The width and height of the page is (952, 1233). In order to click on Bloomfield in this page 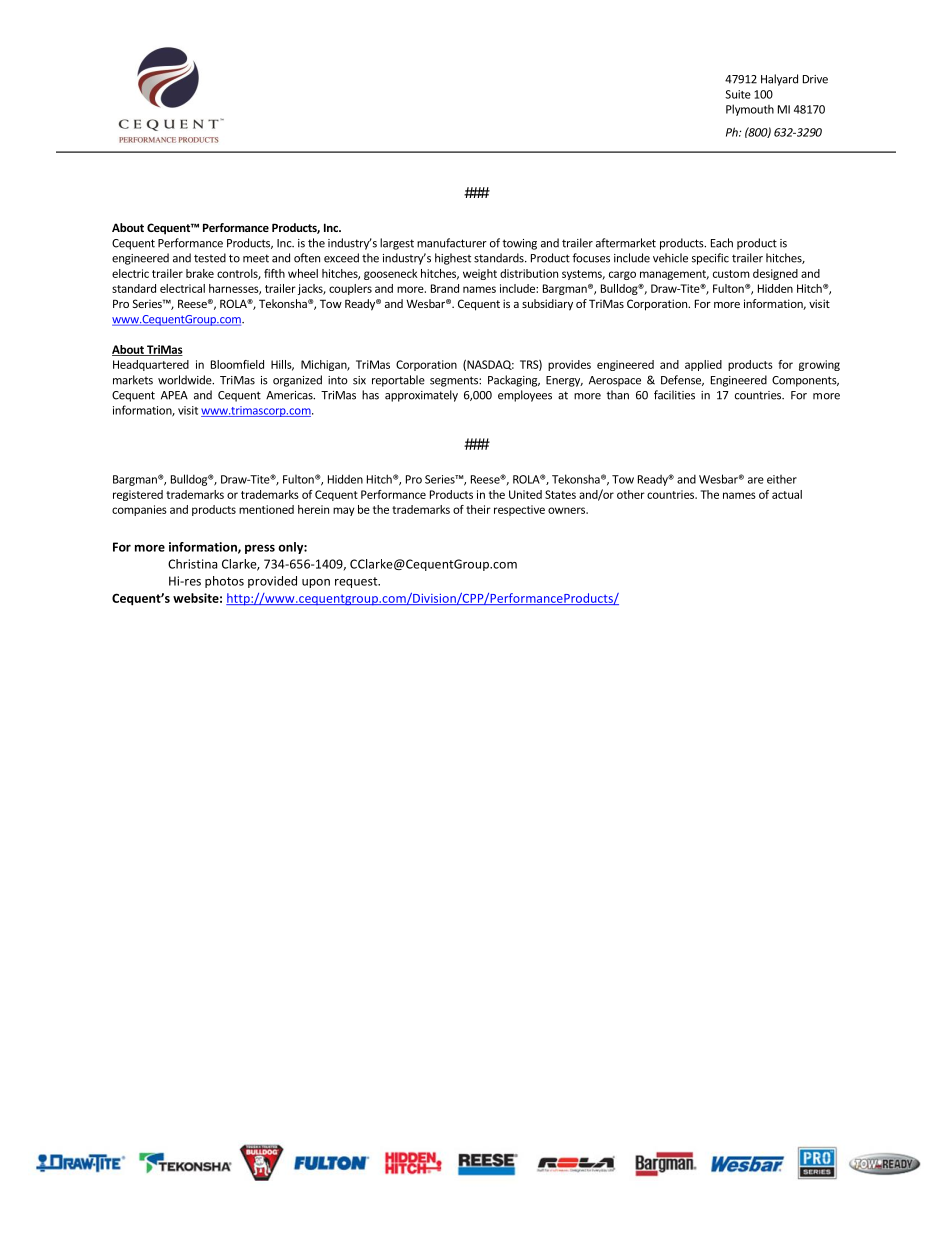, I will do `click(237, 364)`.
